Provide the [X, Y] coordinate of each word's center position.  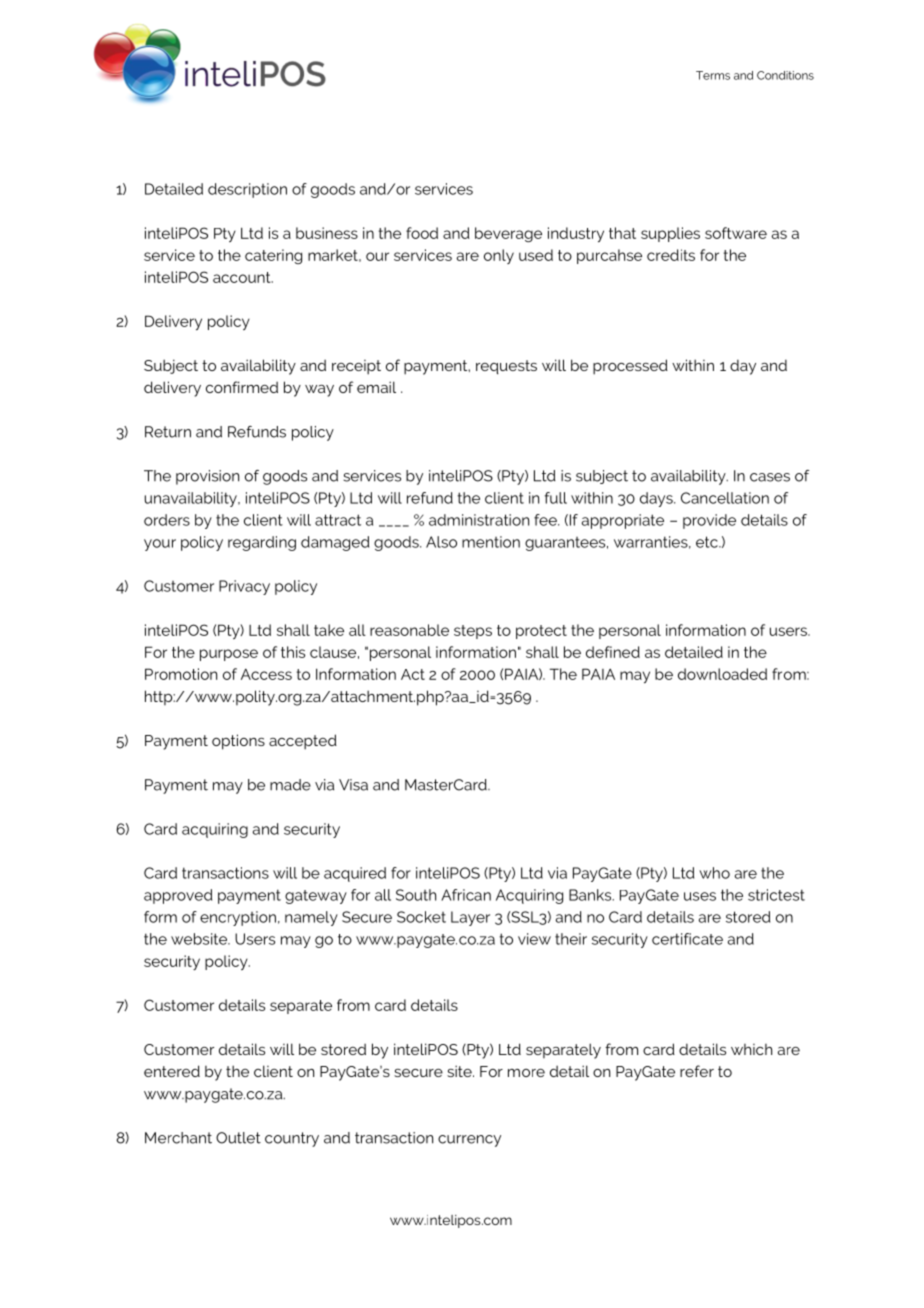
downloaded [722, 674]
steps [473, 632]
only [499, 256]
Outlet [238, 1138]
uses [700, 896]
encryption [238, 918]
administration [479, 520]
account [243, 277]
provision [207, 477]
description [247, 190]
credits [671, 255]
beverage [508, 234]
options [238, 742]
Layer [470, 918]
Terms [713, 75]
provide [709, 521]
